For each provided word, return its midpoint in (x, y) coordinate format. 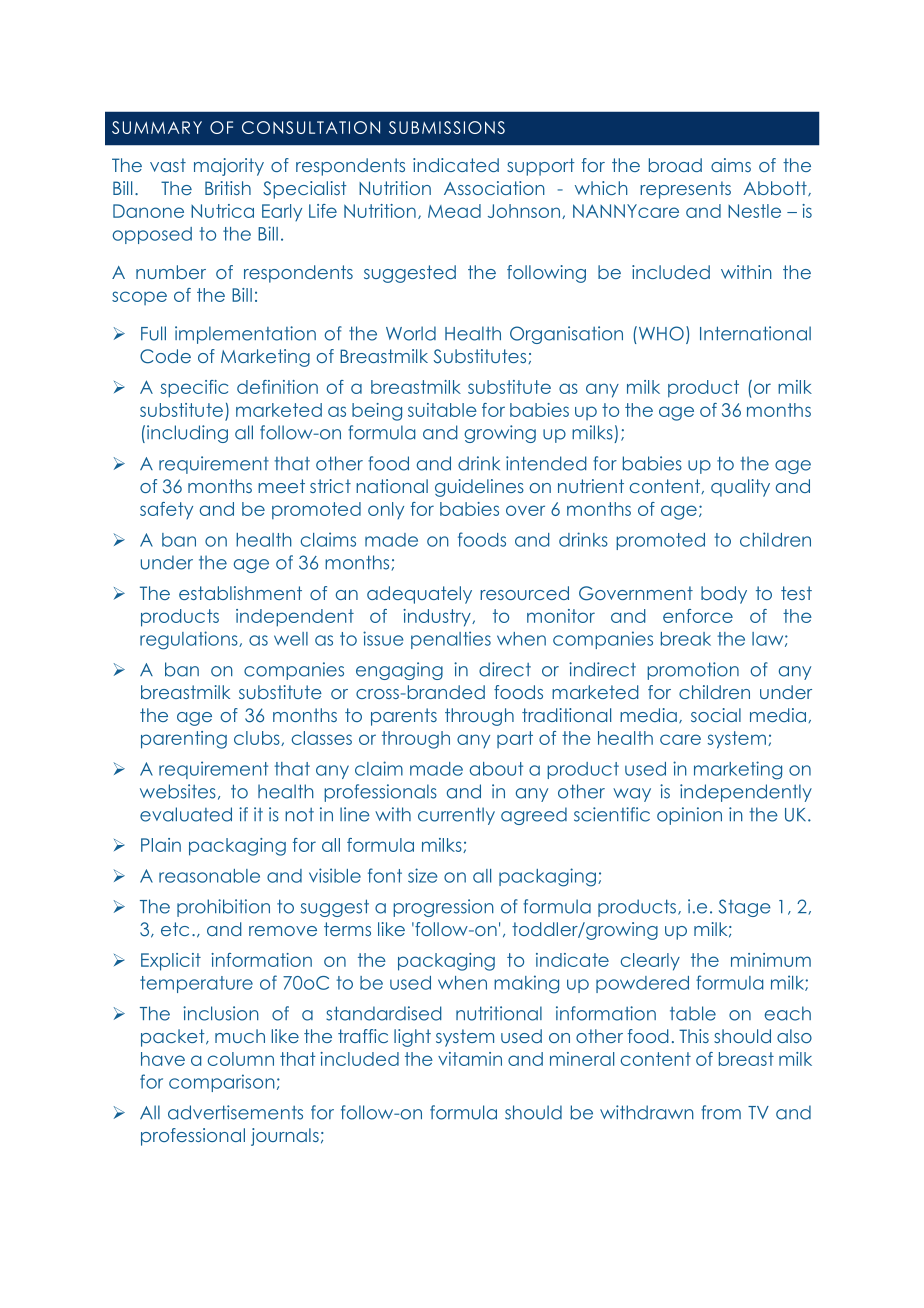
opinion (689, 816)
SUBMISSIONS (447, 127)
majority (229, 167)
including (187, 434)
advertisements (235, 1112)
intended (546, 463)
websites (178, 791)
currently (456, 816)
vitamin (470, 1059)
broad (675, 165)
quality (740, 488)
